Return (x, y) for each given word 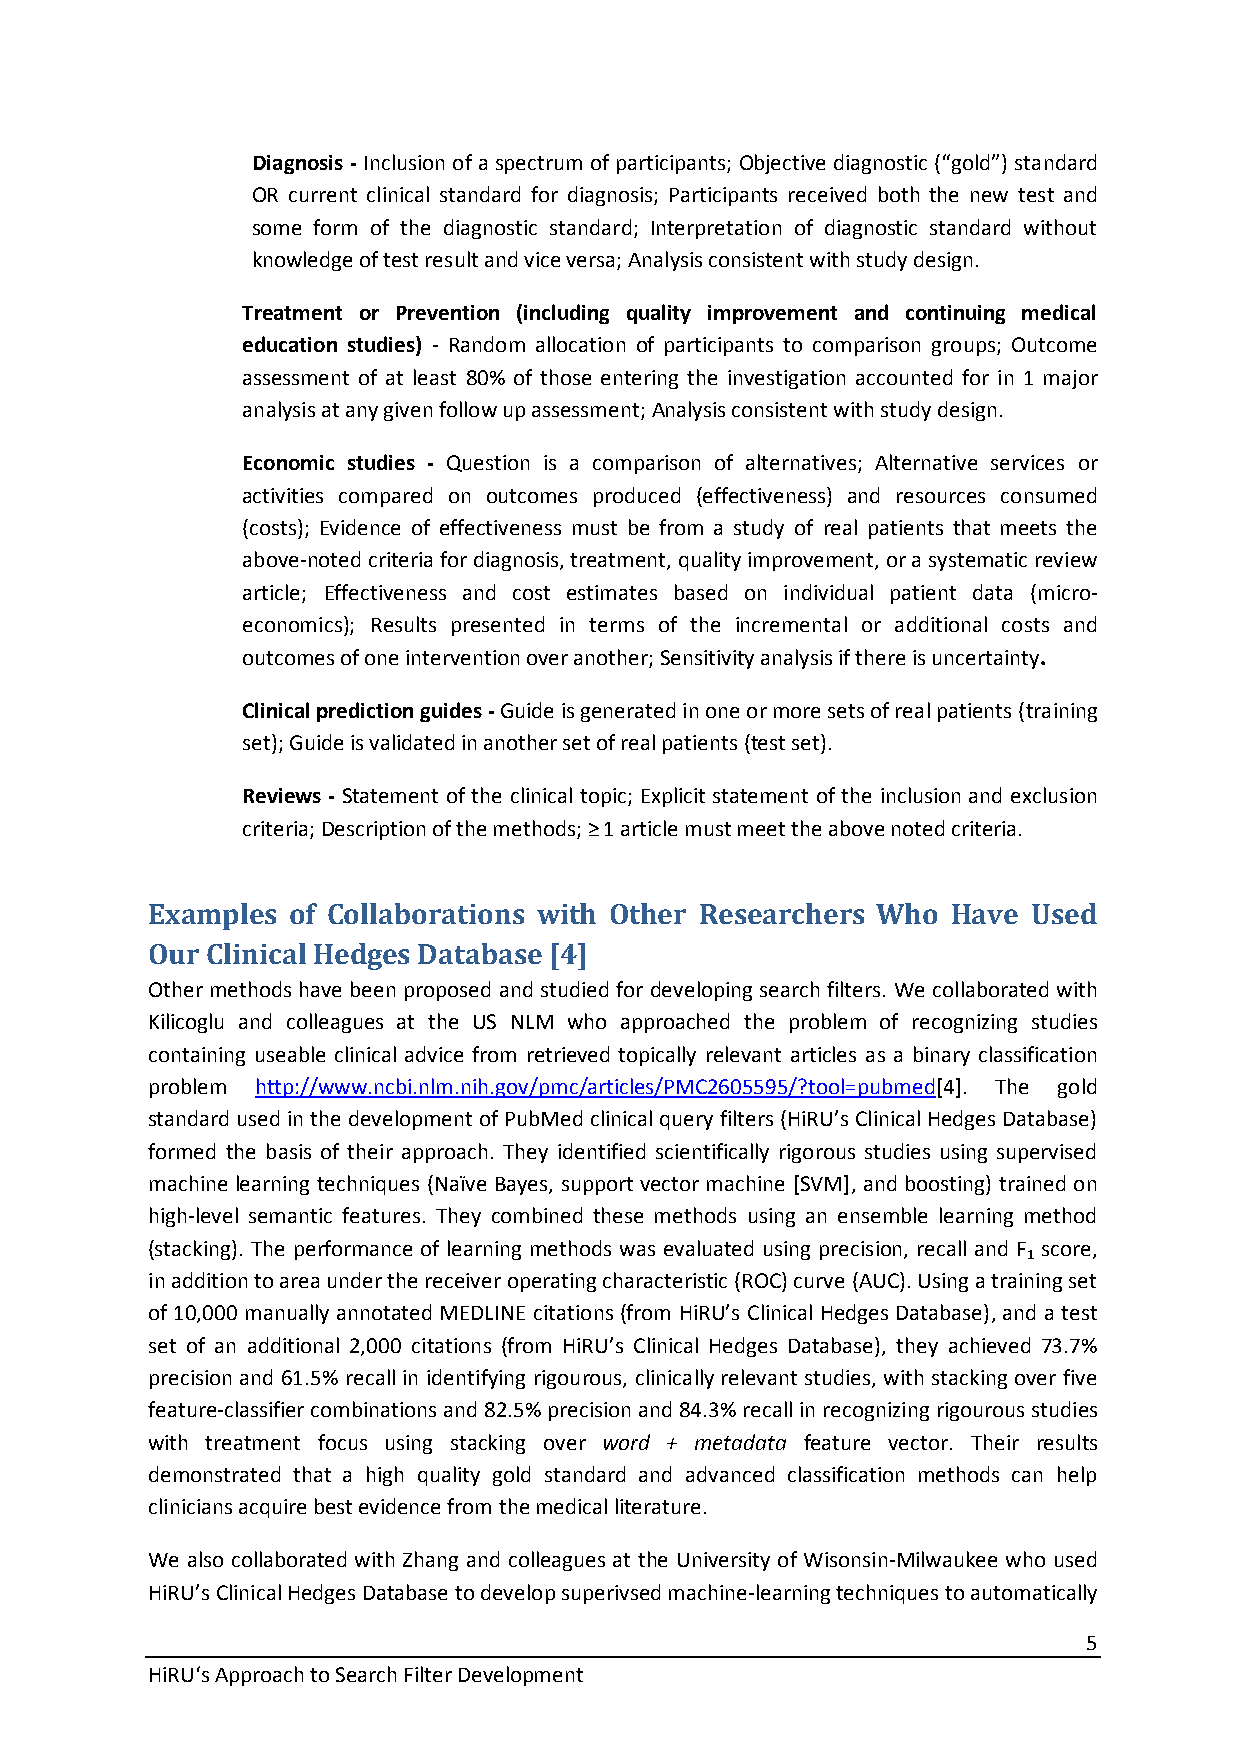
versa (590, 261)
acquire (272, 1508)
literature (658, 1506)
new (989, 196)
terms (616, 625)
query (686, 1122)
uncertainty (986, 659)
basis (289, 1151)
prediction (365, 712)
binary (942, 1056)
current (323, 195)
